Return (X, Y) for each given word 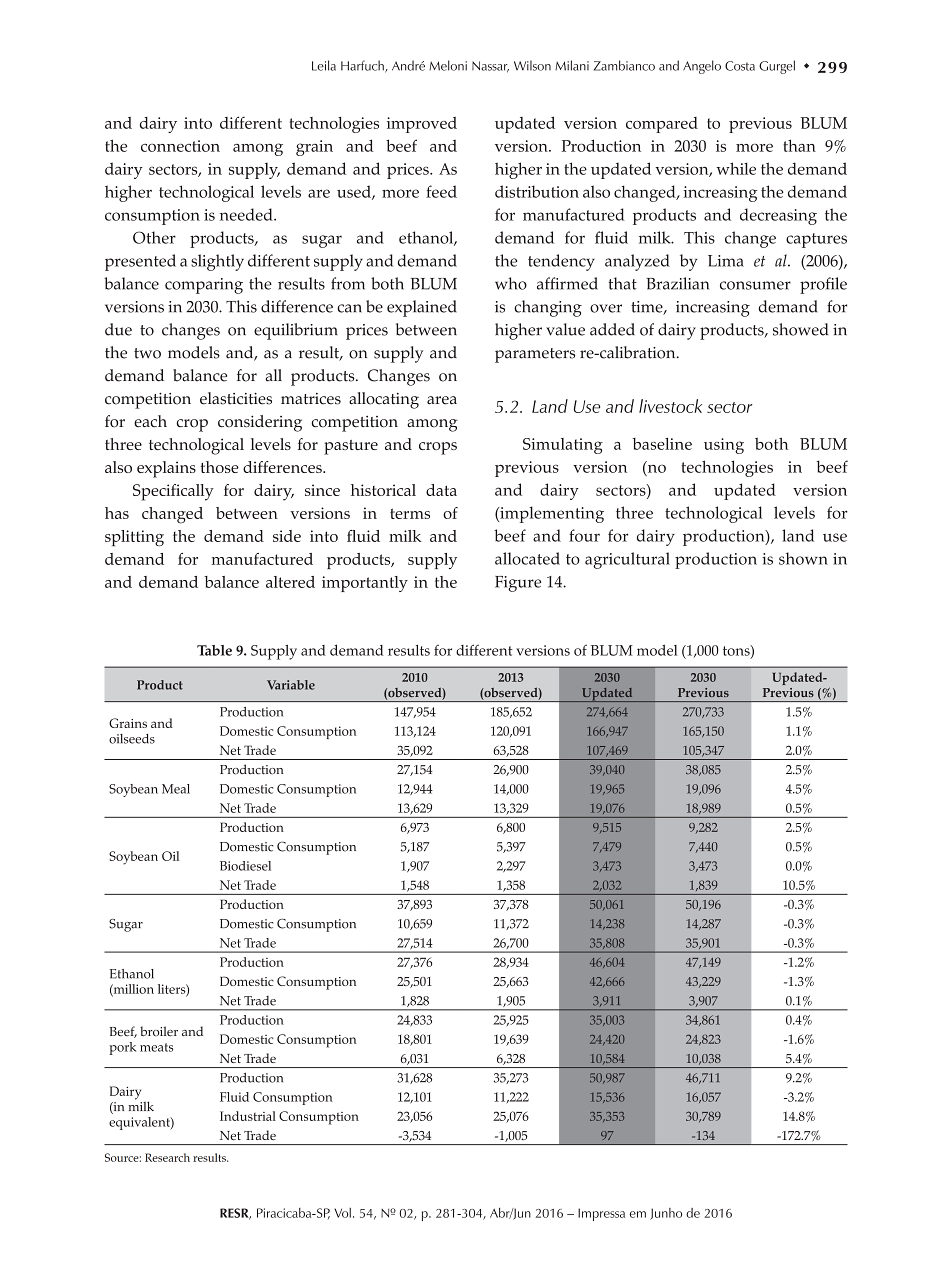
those (220, 467)
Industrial (248, 1116)
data (441, 490)
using (724, 446)
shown (803, 558)
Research (167, 1157)
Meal (176, 789)
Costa (740, 66)
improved (422, 125)
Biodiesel (245, 866)
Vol (342, 1213)
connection (180, 146)
